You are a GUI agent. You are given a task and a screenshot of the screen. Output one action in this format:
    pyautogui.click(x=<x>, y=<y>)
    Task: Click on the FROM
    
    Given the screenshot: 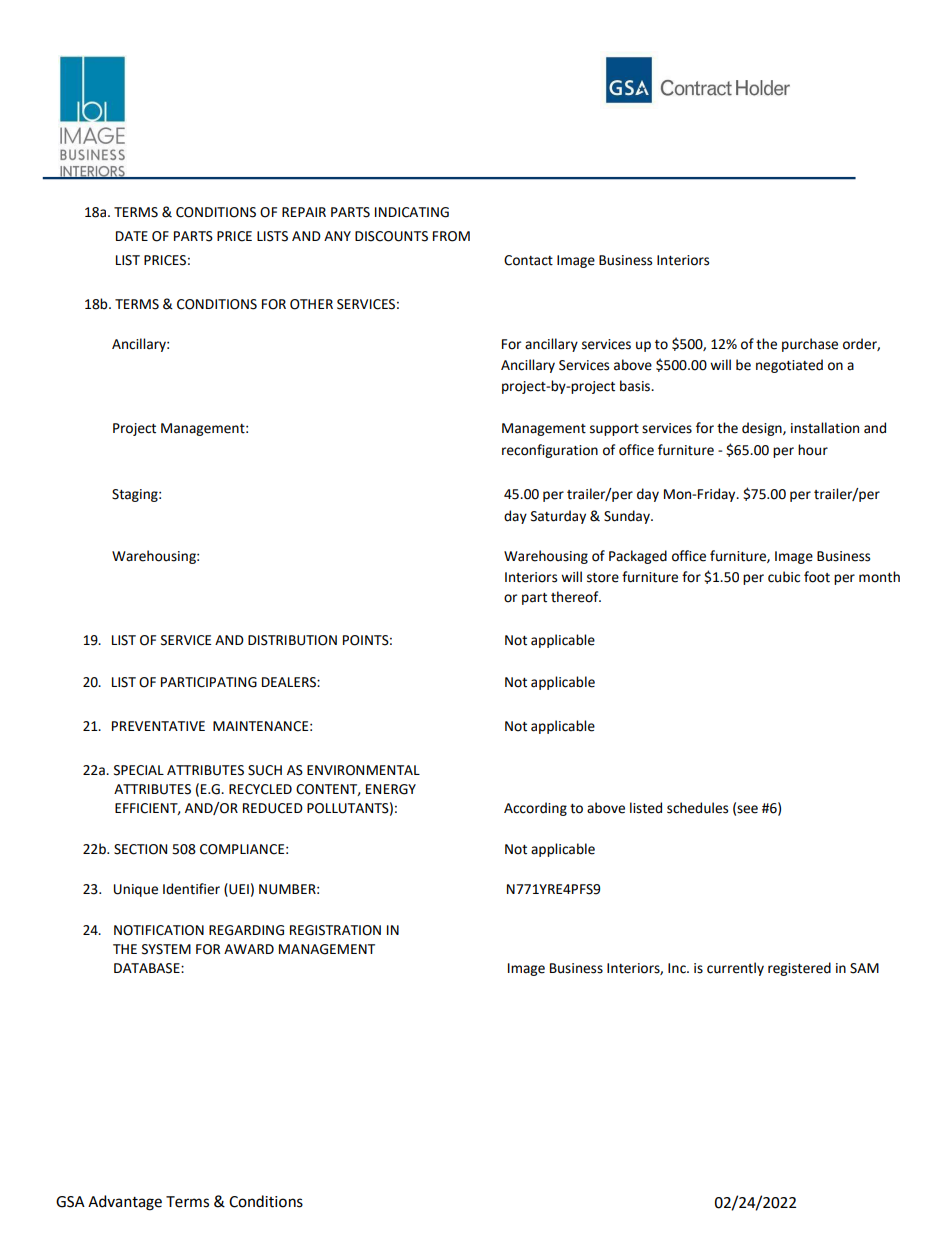 What is the action you would take?
    pyautogui.click(x=451, y=236)
